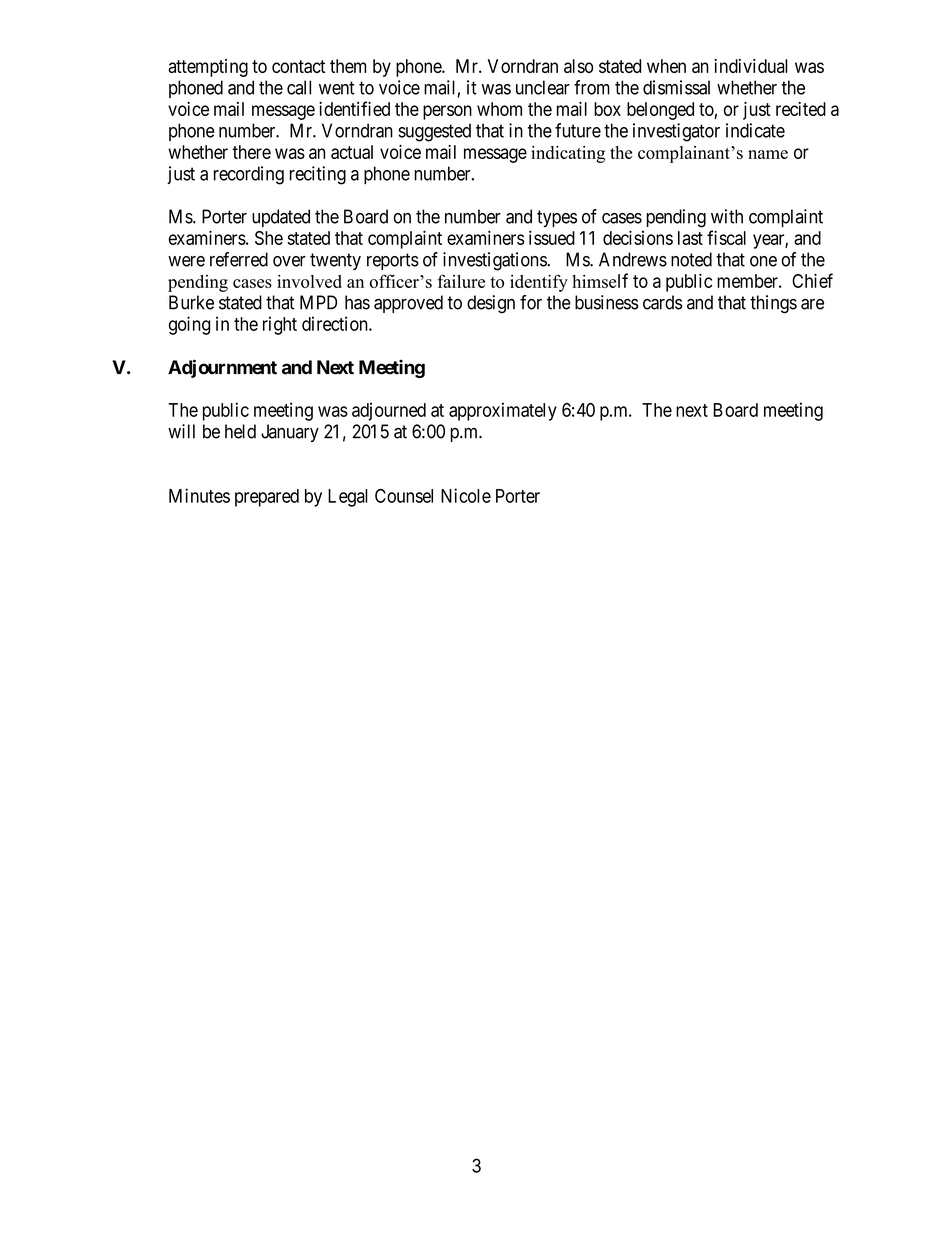 The image size is (952, 1233). I want to click on approximately, so click(503, 411).
